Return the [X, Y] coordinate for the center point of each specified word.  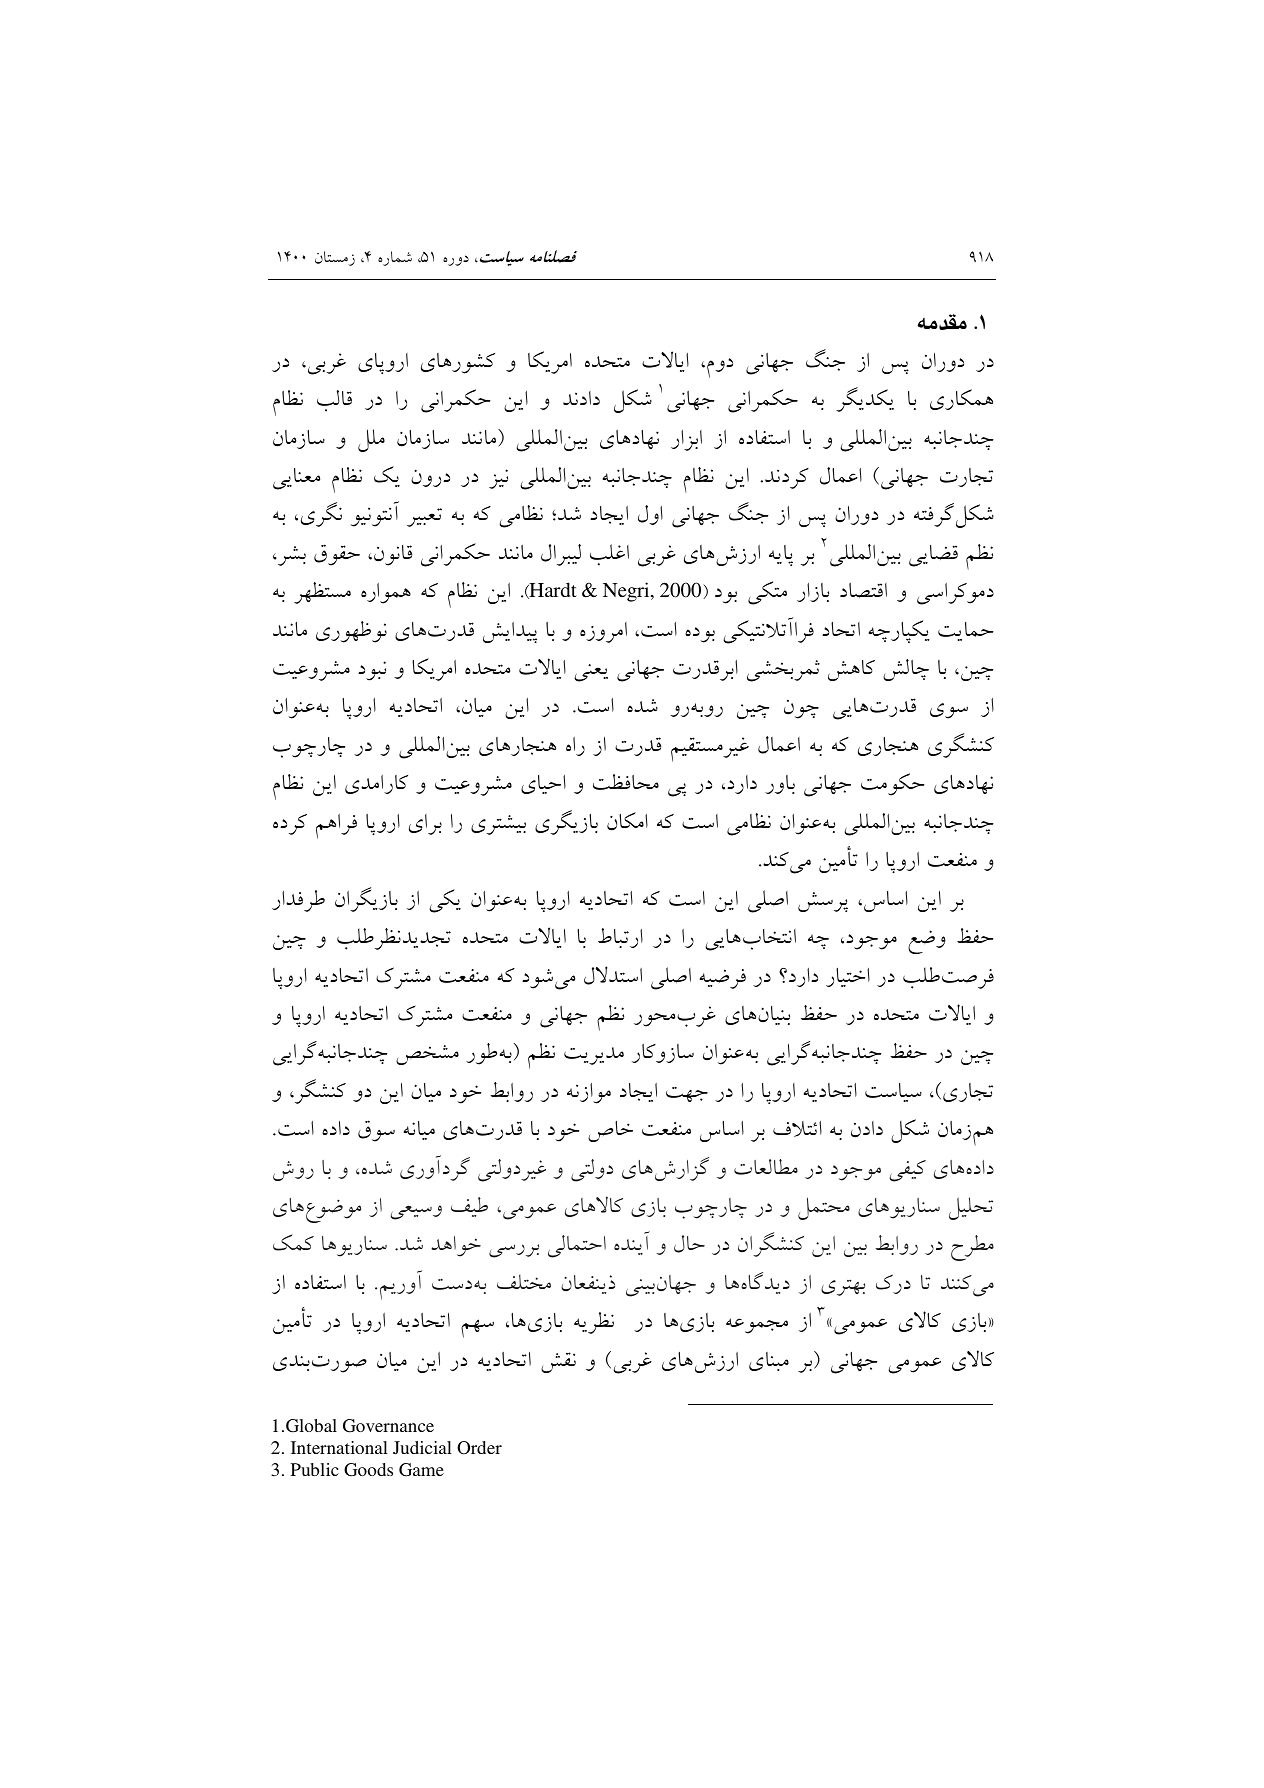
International [339, 1447]
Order [479, 1448]
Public [315, 1469]
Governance [388, 1426]
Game [421, 1470]
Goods [368, 1470]
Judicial [422, 1447]
